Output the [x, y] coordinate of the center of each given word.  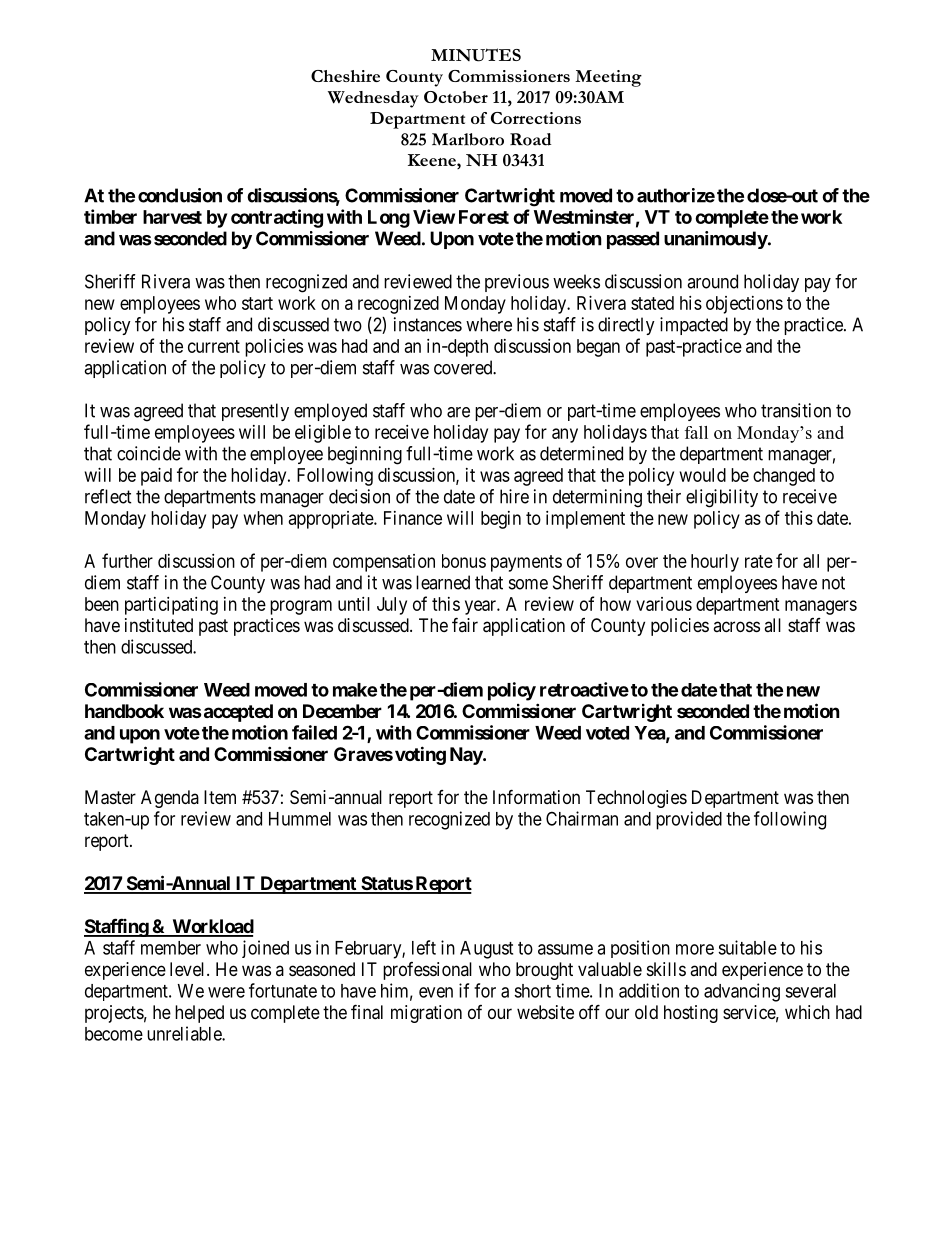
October [456, 97]
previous [517, 283]
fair [465, 624]
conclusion [180, 195]
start [257, 303]
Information [536, 796]
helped [199, 1014]
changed [784, 477]
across [736, 626]
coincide [149, 453]
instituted [159, 625]
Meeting [608, 78]
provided [689, 820]
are [458, 412]
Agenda [170, 799]
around [712, 281]
